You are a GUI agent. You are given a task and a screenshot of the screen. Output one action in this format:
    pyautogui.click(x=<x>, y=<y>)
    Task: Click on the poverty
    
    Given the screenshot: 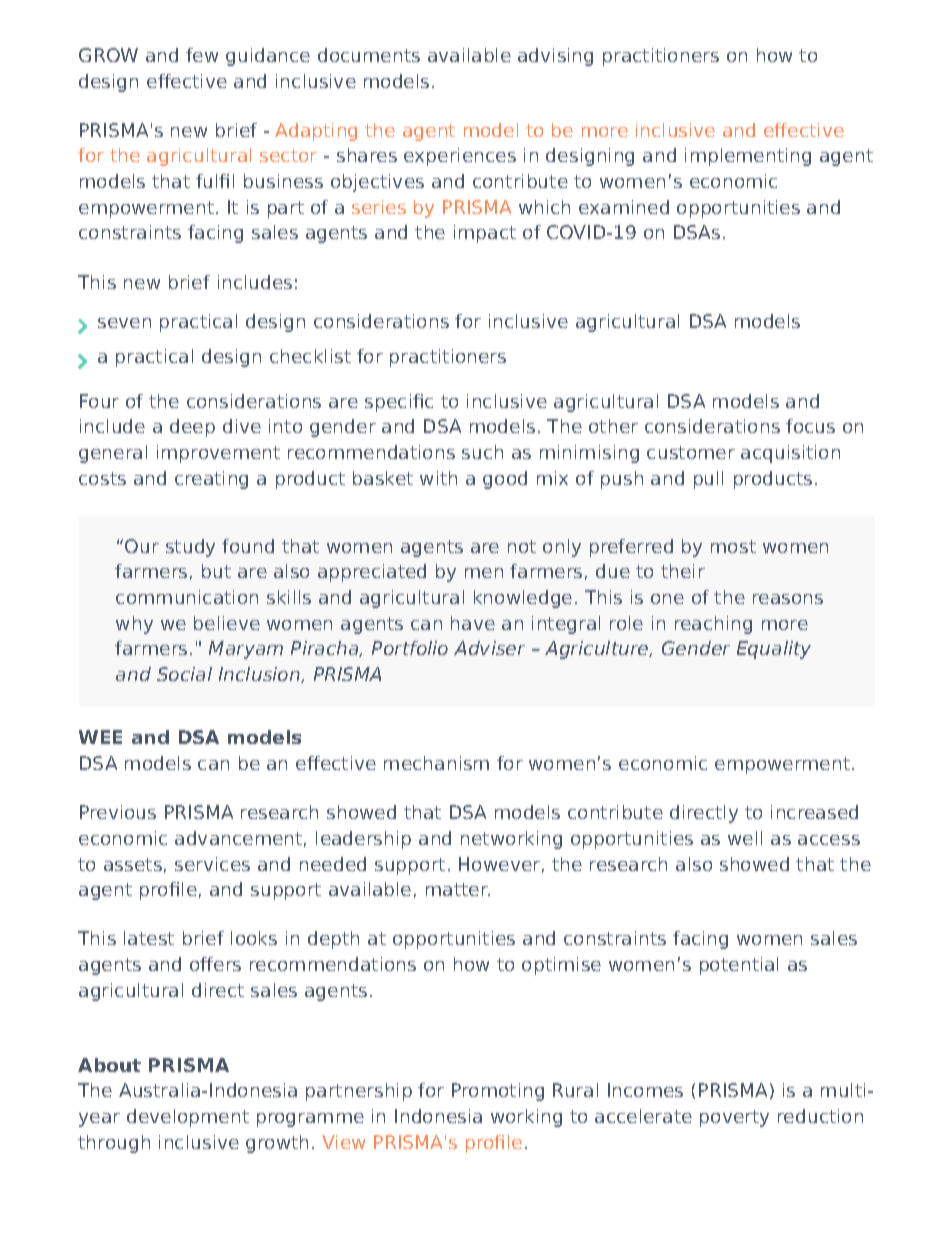 What is the action you would take?
    pyautogui.click(x=734, y=1118)
